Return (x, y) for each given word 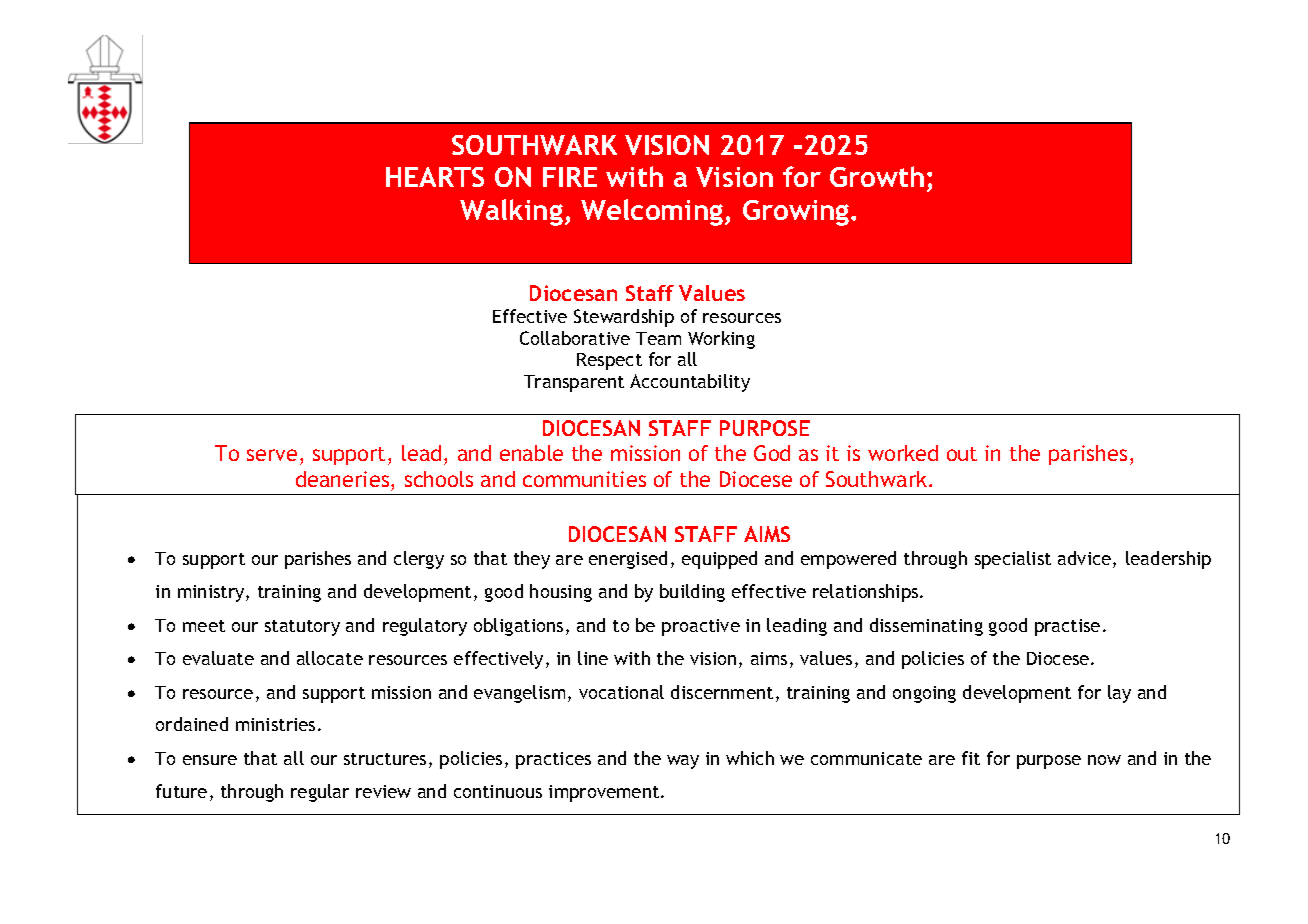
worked (903, 453)
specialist (1013, 560)
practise (1067, 627)
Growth (877, 176)
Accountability (690, 383)
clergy (419, 560)
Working (721, 340)
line (593, 658)
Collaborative (575, 338)
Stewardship (624, 318)
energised (628, 560)
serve (272, 455)
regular (320, 793)
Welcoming (653, 212)
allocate (330, 658)
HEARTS (435, 177)
